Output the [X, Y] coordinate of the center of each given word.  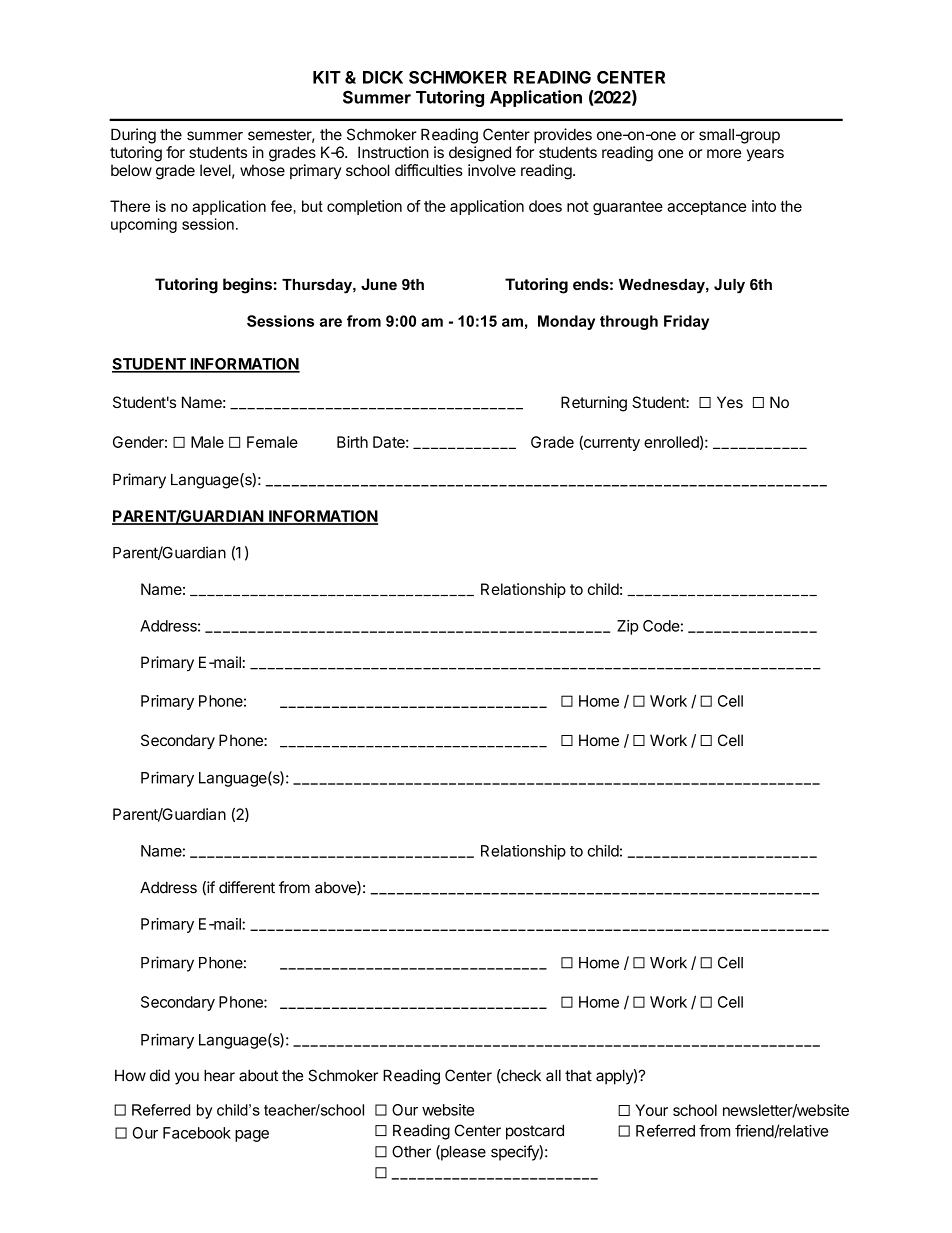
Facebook [197, 1133]
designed [480, 154]
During [133, 136]
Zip [628, 627]
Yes [730, 402]
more [724, 153]
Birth [352, 442]
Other [411, 1151]
